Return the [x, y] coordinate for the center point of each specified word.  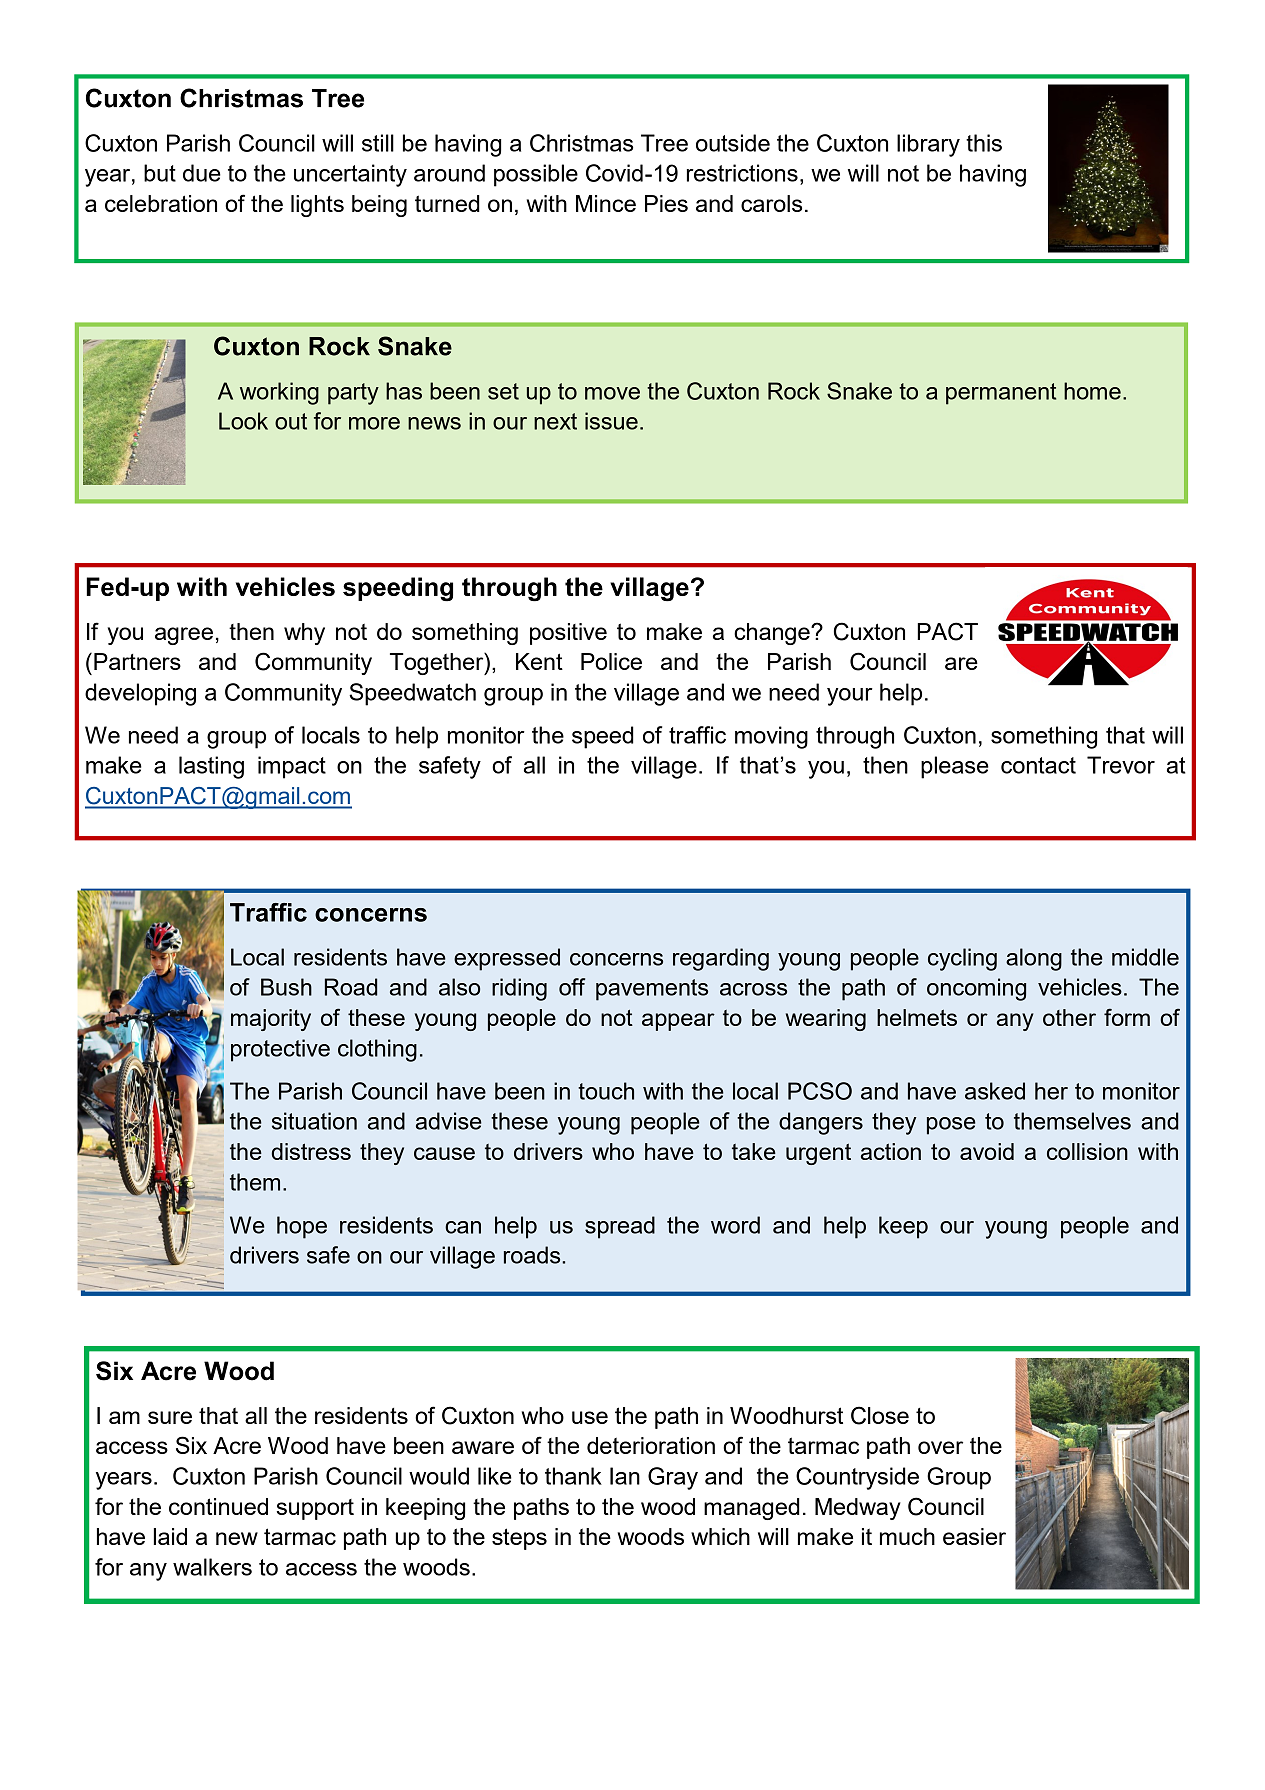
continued [218, 1506]
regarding [721, 959]
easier [974, 1536]
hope [302, 1227]
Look [243, 421]
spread [620, 1227]
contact [1038, 765]
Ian [625, 1476]
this [984, 143]
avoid [987, 1151]
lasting [211, 767]
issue [611, 421]
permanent [1001, 394]
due [202, 173]
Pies [666, 203]
